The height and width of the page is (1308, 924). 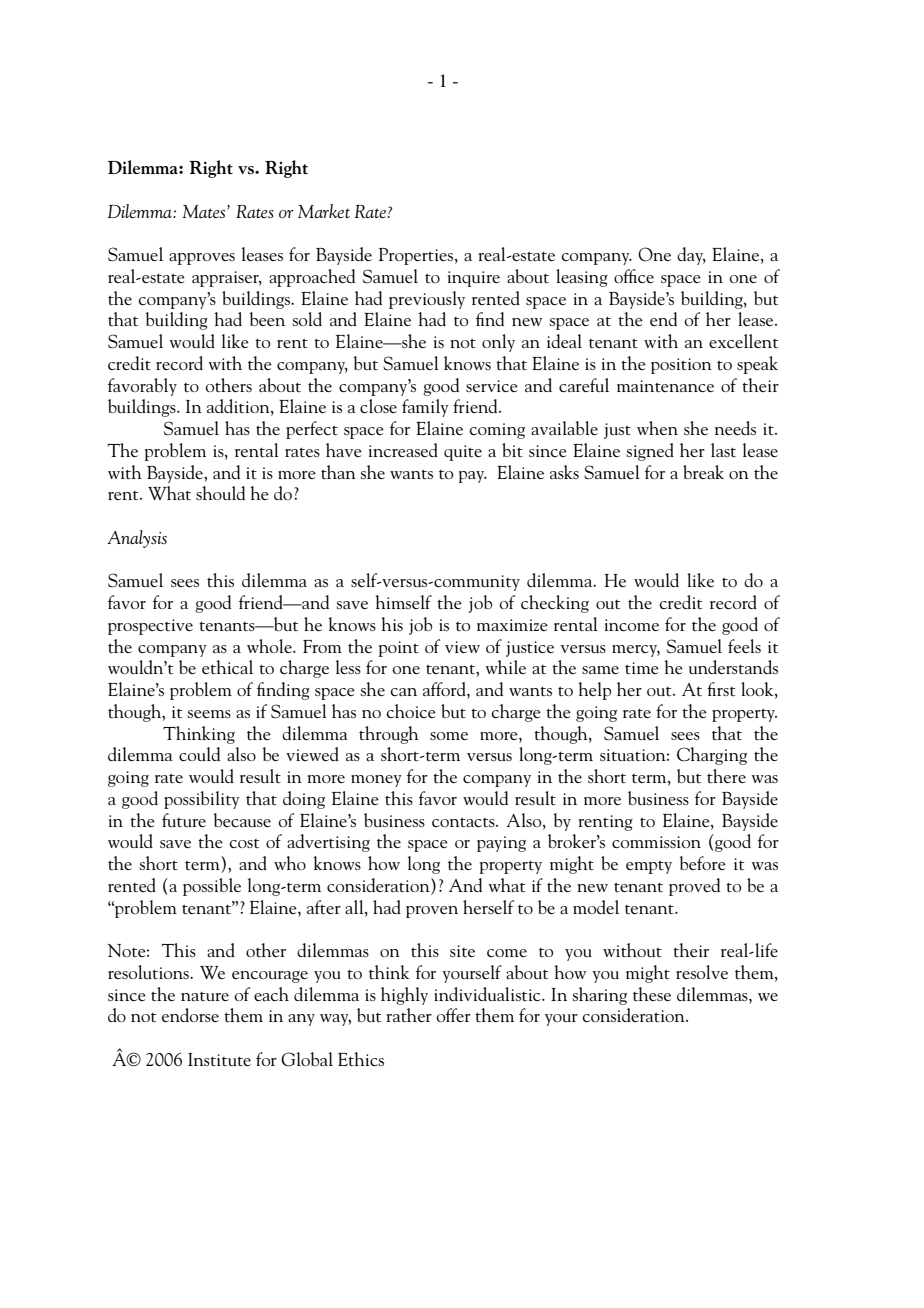 What do you see at coordinates (202, 259) in the page?
I see `approves` at bounding box center [202, 259].
